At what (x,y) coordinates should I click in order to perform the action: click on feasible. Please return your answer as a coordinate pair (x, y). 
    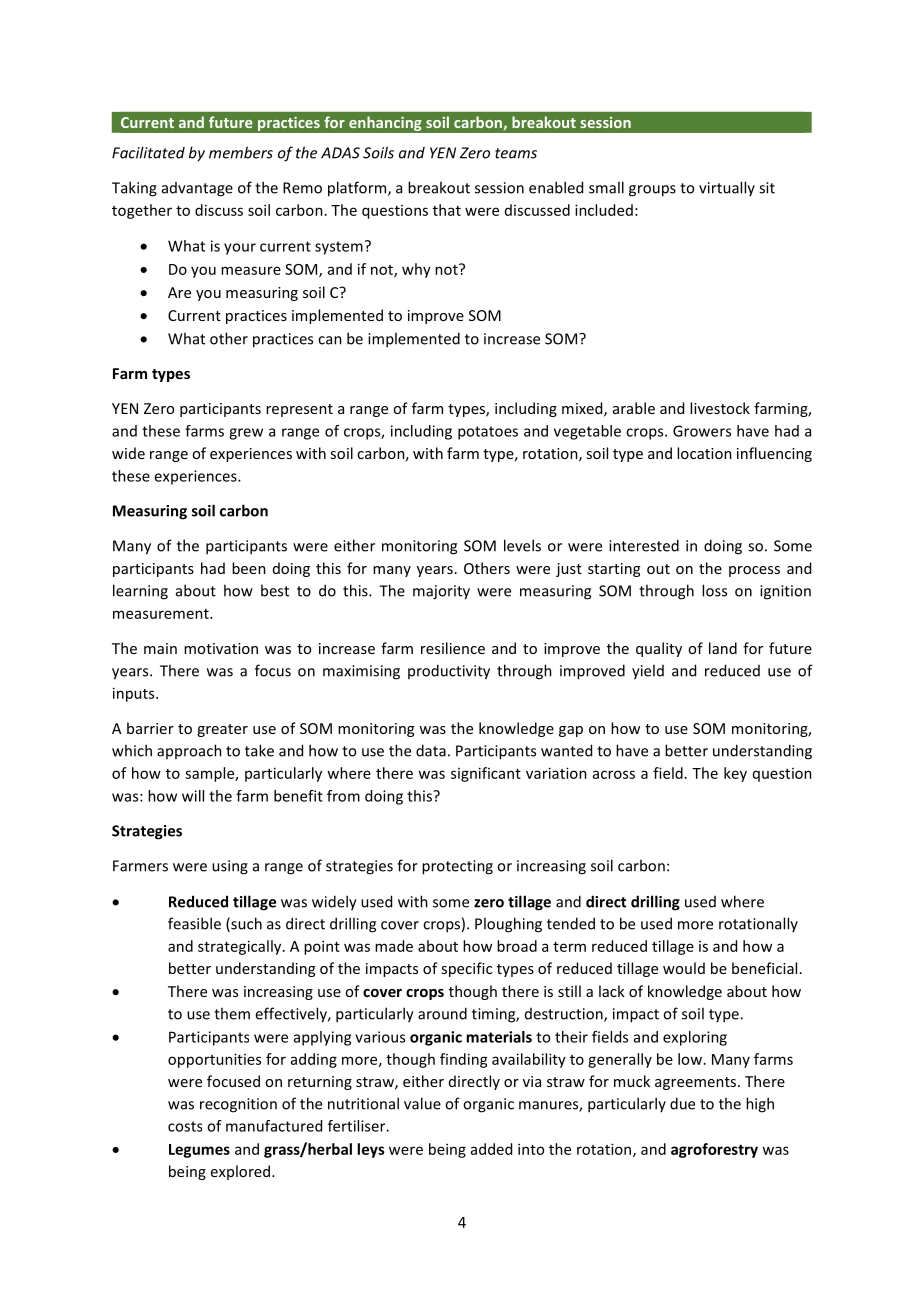
    Looking at the image, I should click on (194, 923).
